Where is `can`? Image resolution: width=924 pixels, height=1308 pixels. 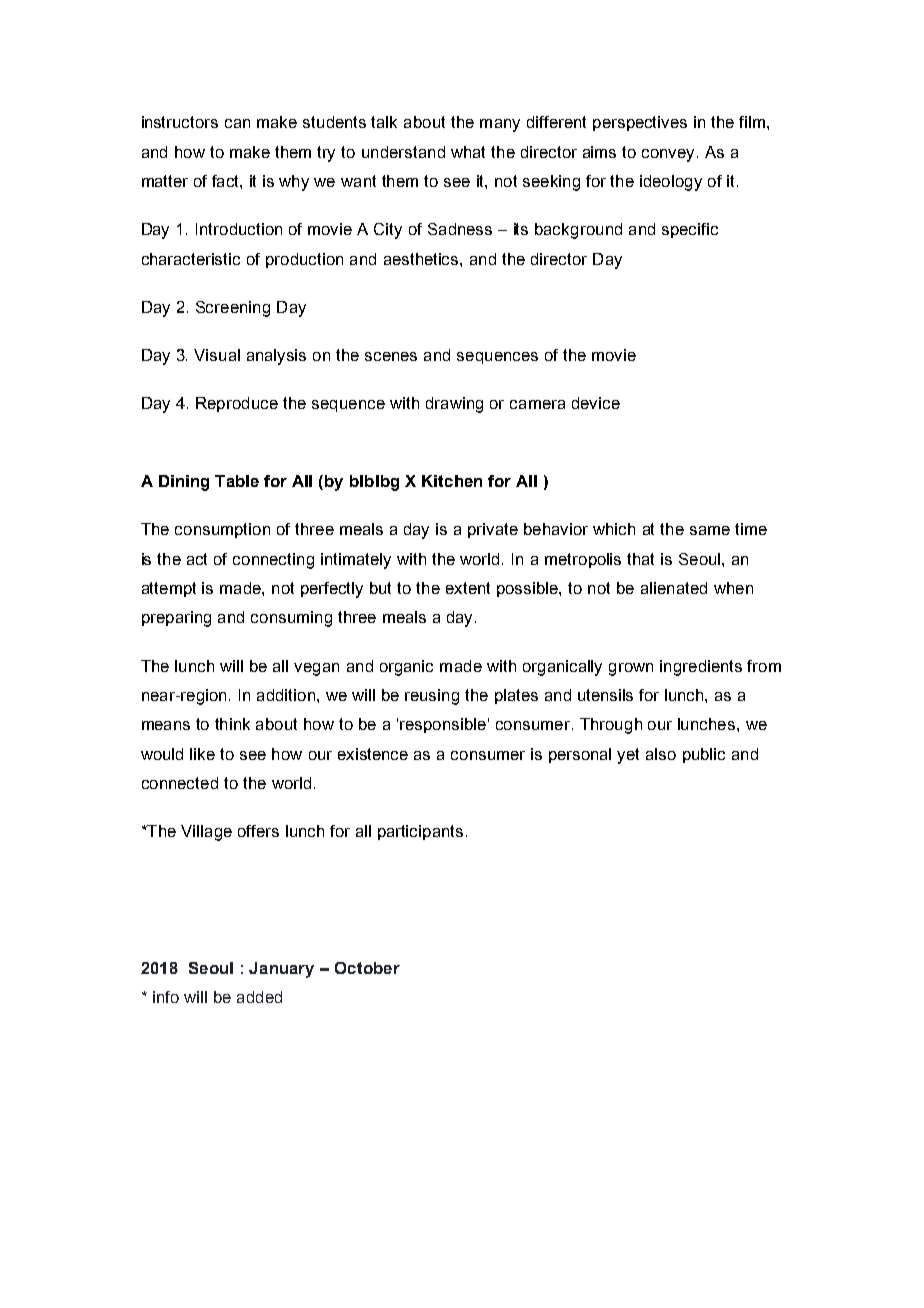 can is located at coordinates (237, 123).
